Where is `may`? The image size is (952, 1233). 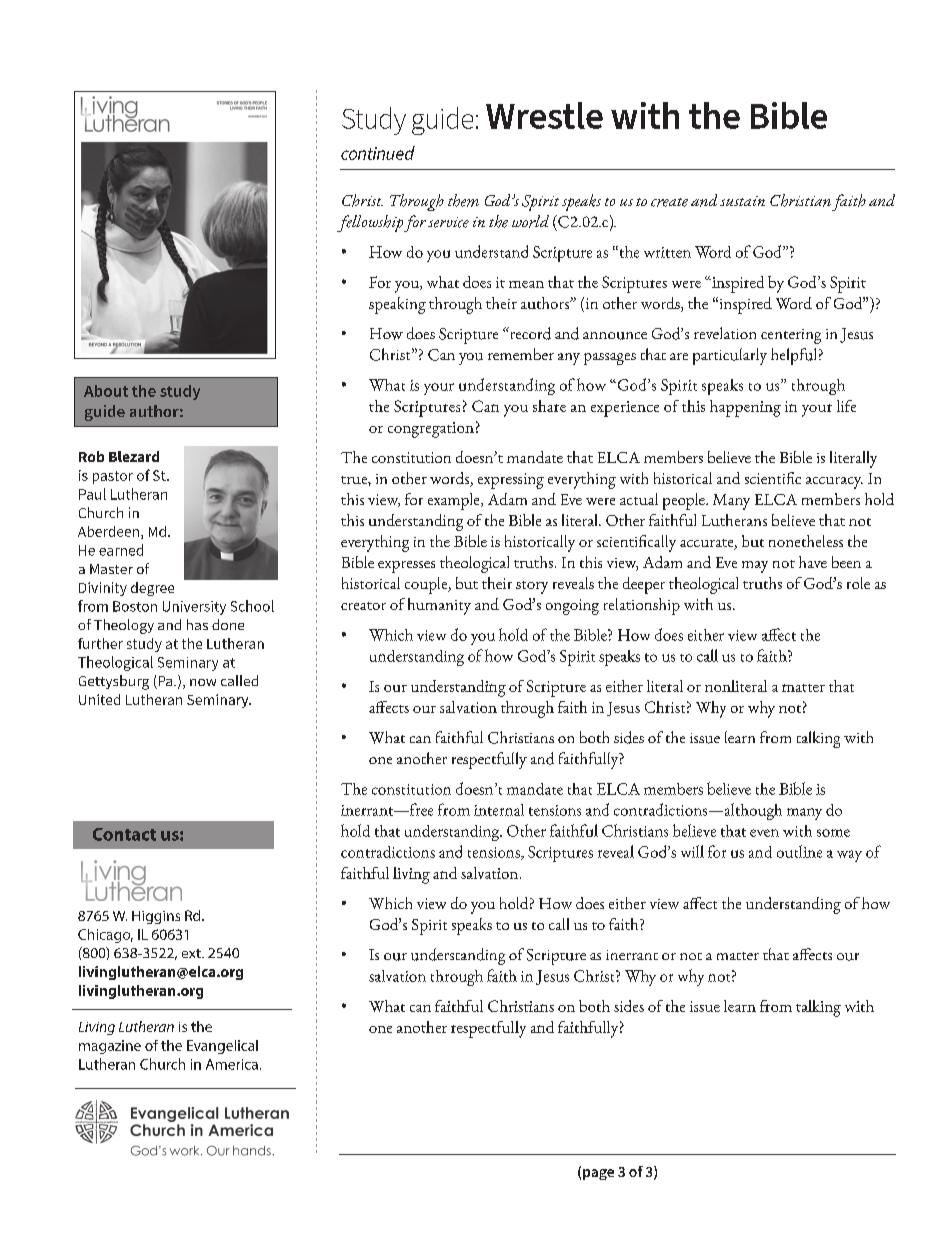 may is located at coordinates (755, 567).
